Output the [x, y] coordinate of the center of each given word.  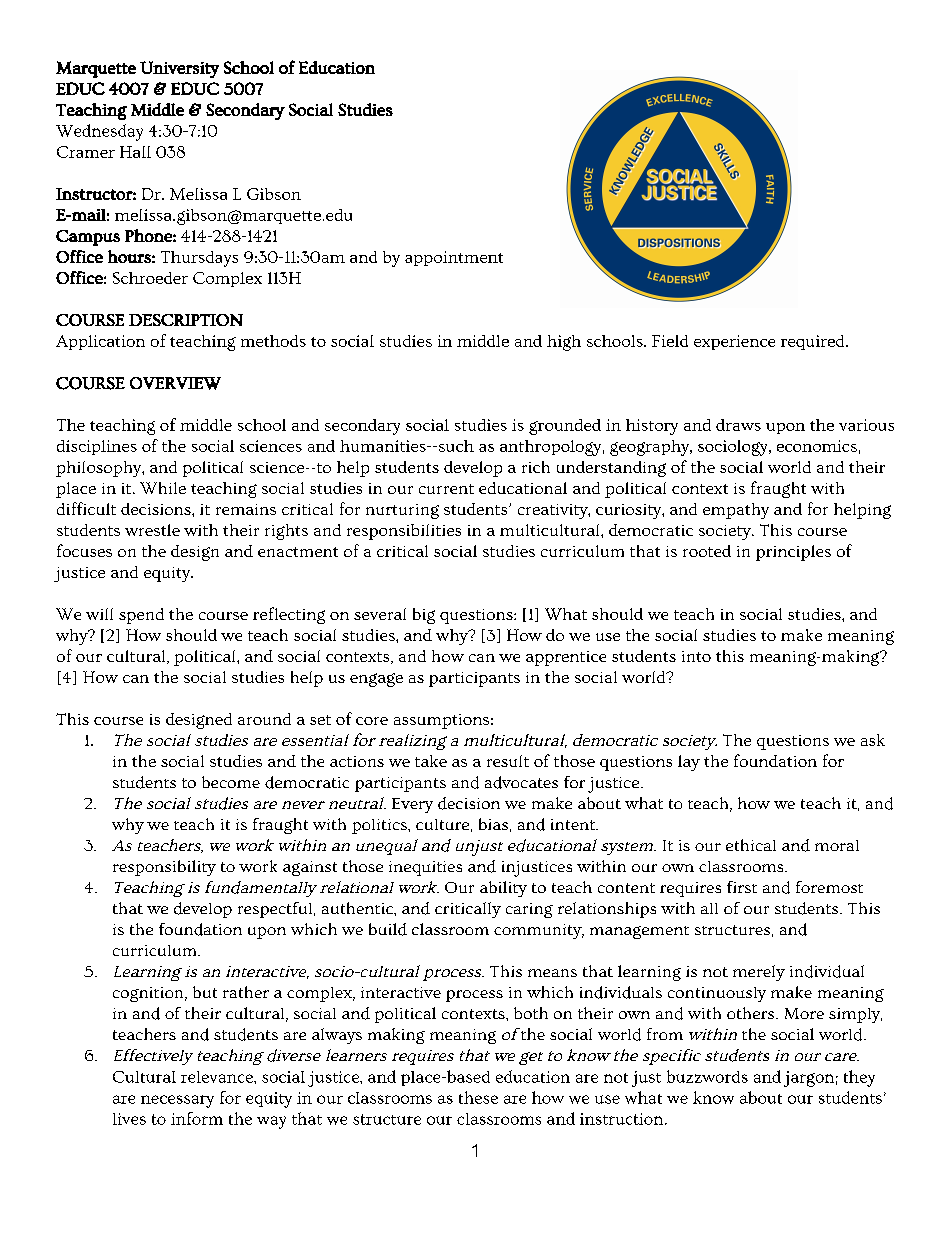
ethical [751, 845]
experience [734, 342]
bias [493, 824]
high [564, 343]
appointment [454, 258]
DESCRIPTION [186, 320]
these [478, 1097]
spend [141, 616]
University [179, 69]
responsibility [164, 868]
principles [793, 553]
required [814, 342]
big [424, 616]
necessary [177, 1101]
